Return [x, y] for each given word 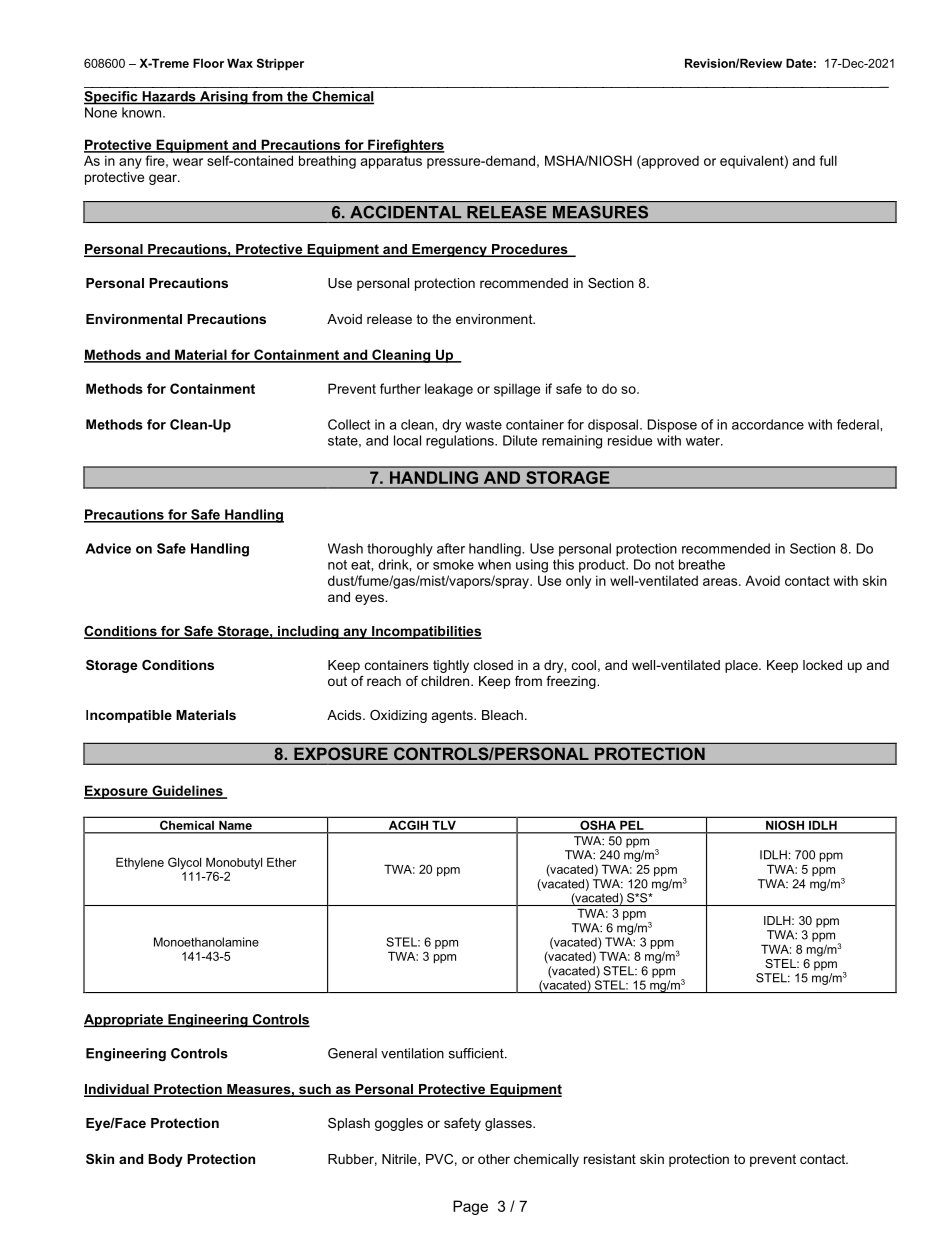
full [828, 160]
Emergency [449, 250]
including [308, 632]
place [742, 666]
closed [493, 665]
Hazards [169, 97]
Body [165, 1160]
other [494, 1159]
